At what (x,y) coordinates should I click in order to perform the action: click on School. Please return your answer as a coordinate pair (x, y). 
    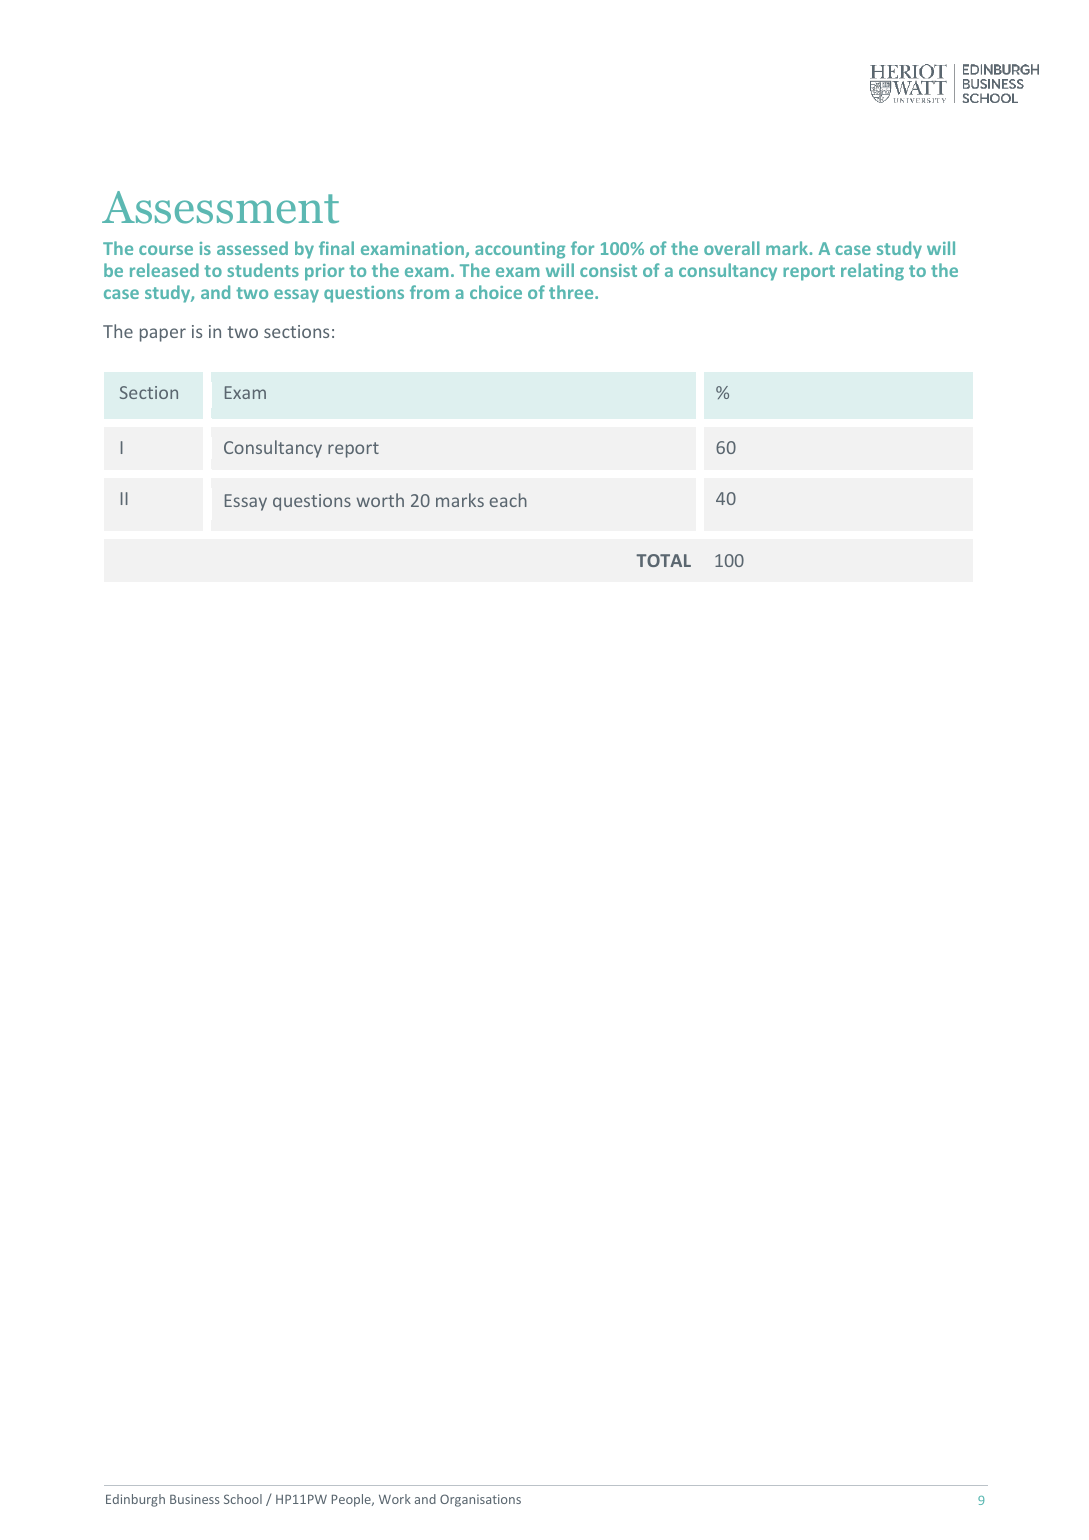
    Looking at the image, I should click on (243, 1499).
